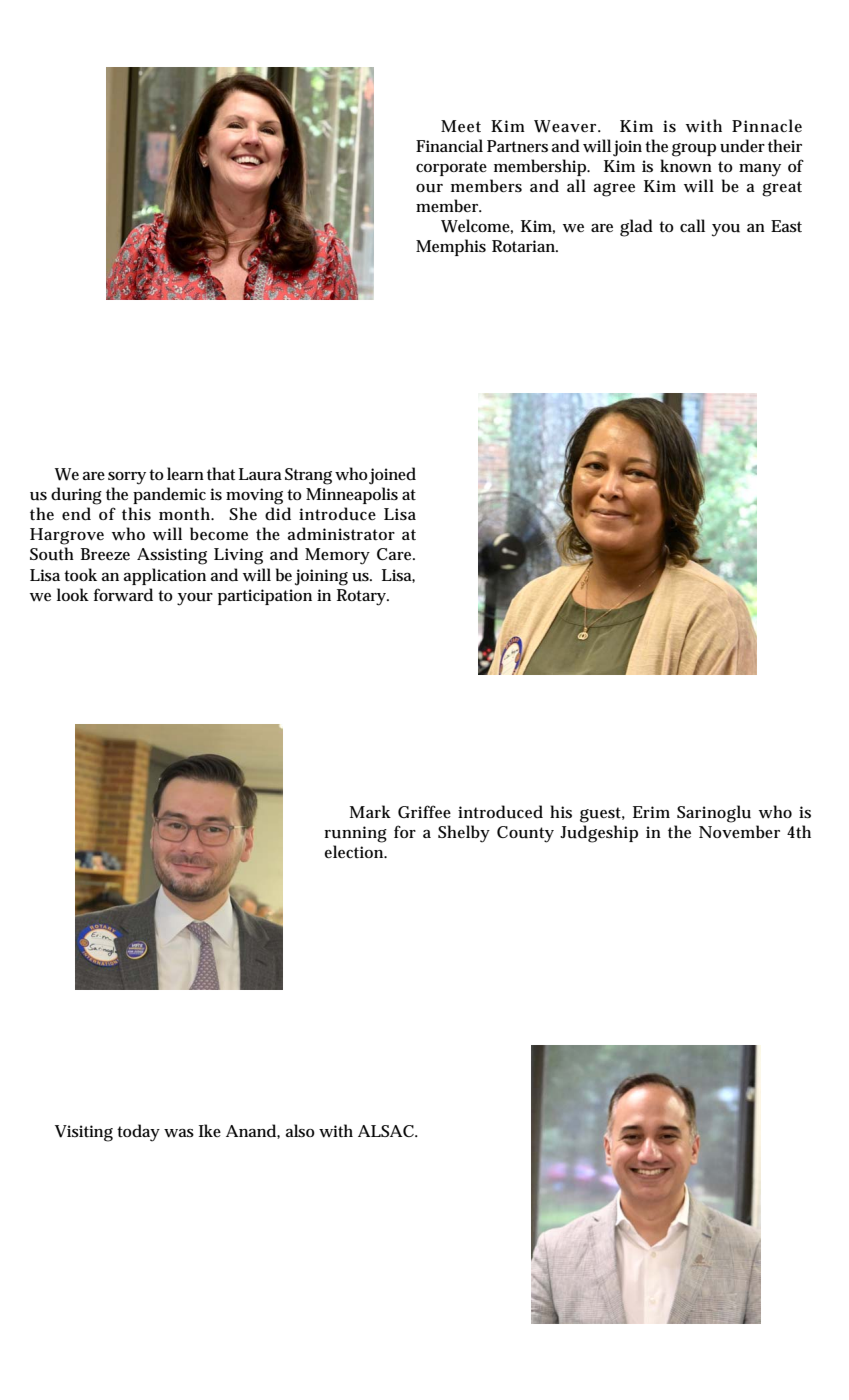 Image resolution: width=849 pixels, height=1400 pixels. Describe the element at coordinates (739, 831) in the screenshot. I see `November` at that location.
